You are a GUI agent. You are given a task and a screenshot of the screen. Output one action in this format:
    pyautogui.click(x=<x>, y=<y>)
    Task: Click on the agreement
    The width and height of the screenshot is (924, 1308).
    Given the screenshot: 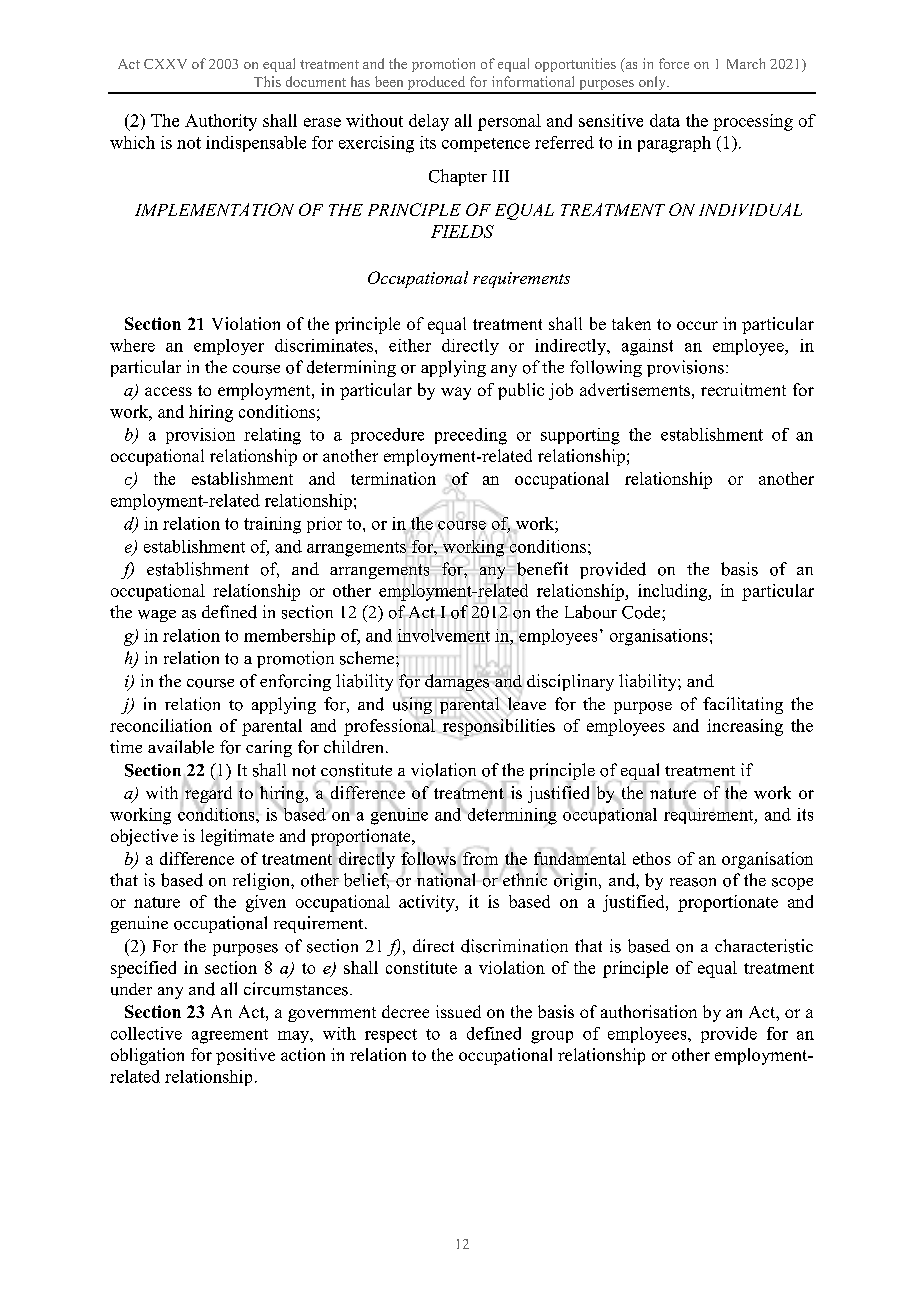 What is the action you would take?
    pyautogui.click(x=230, y=1036)
